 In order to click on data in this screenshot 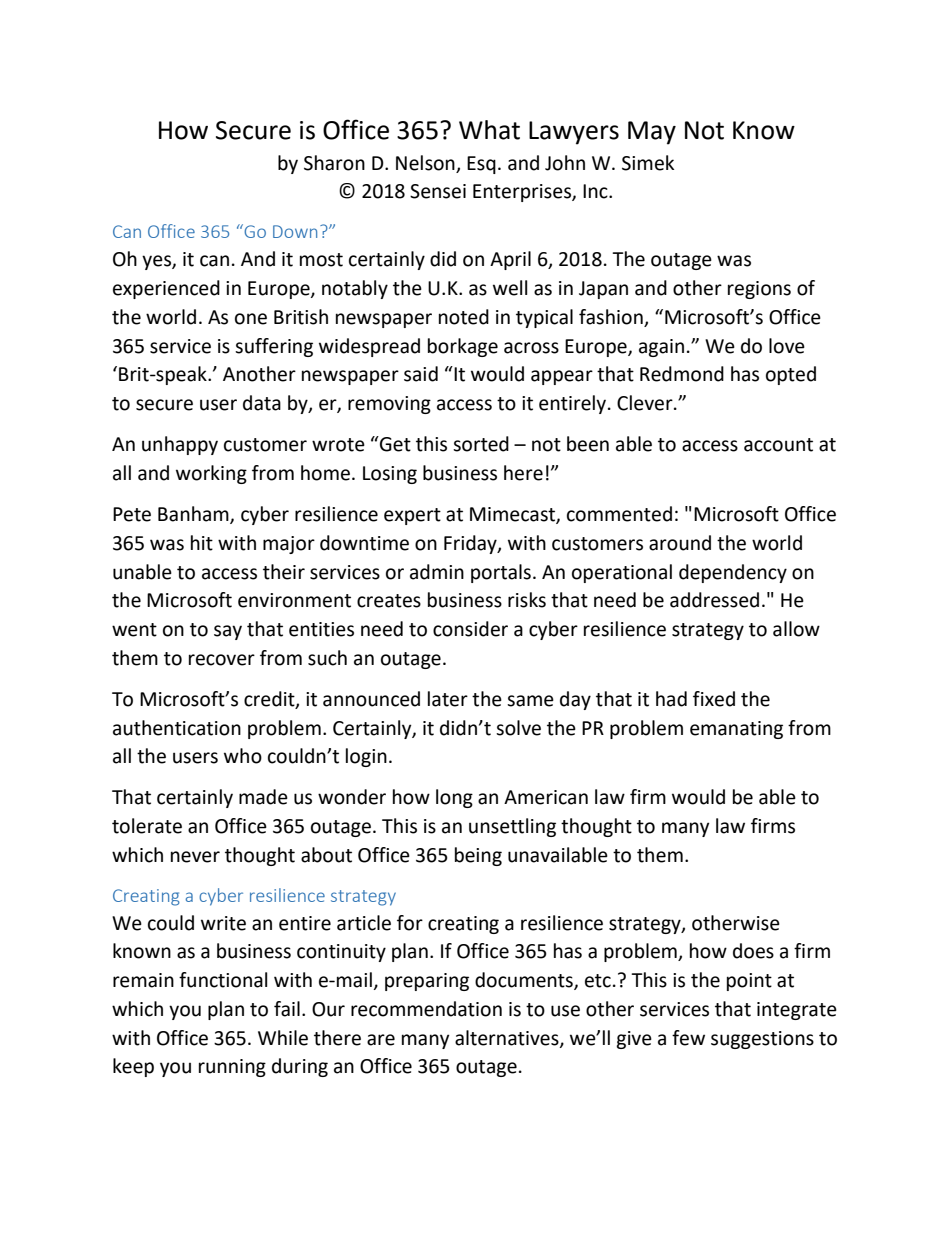, I will do `click(262, 403)`.
